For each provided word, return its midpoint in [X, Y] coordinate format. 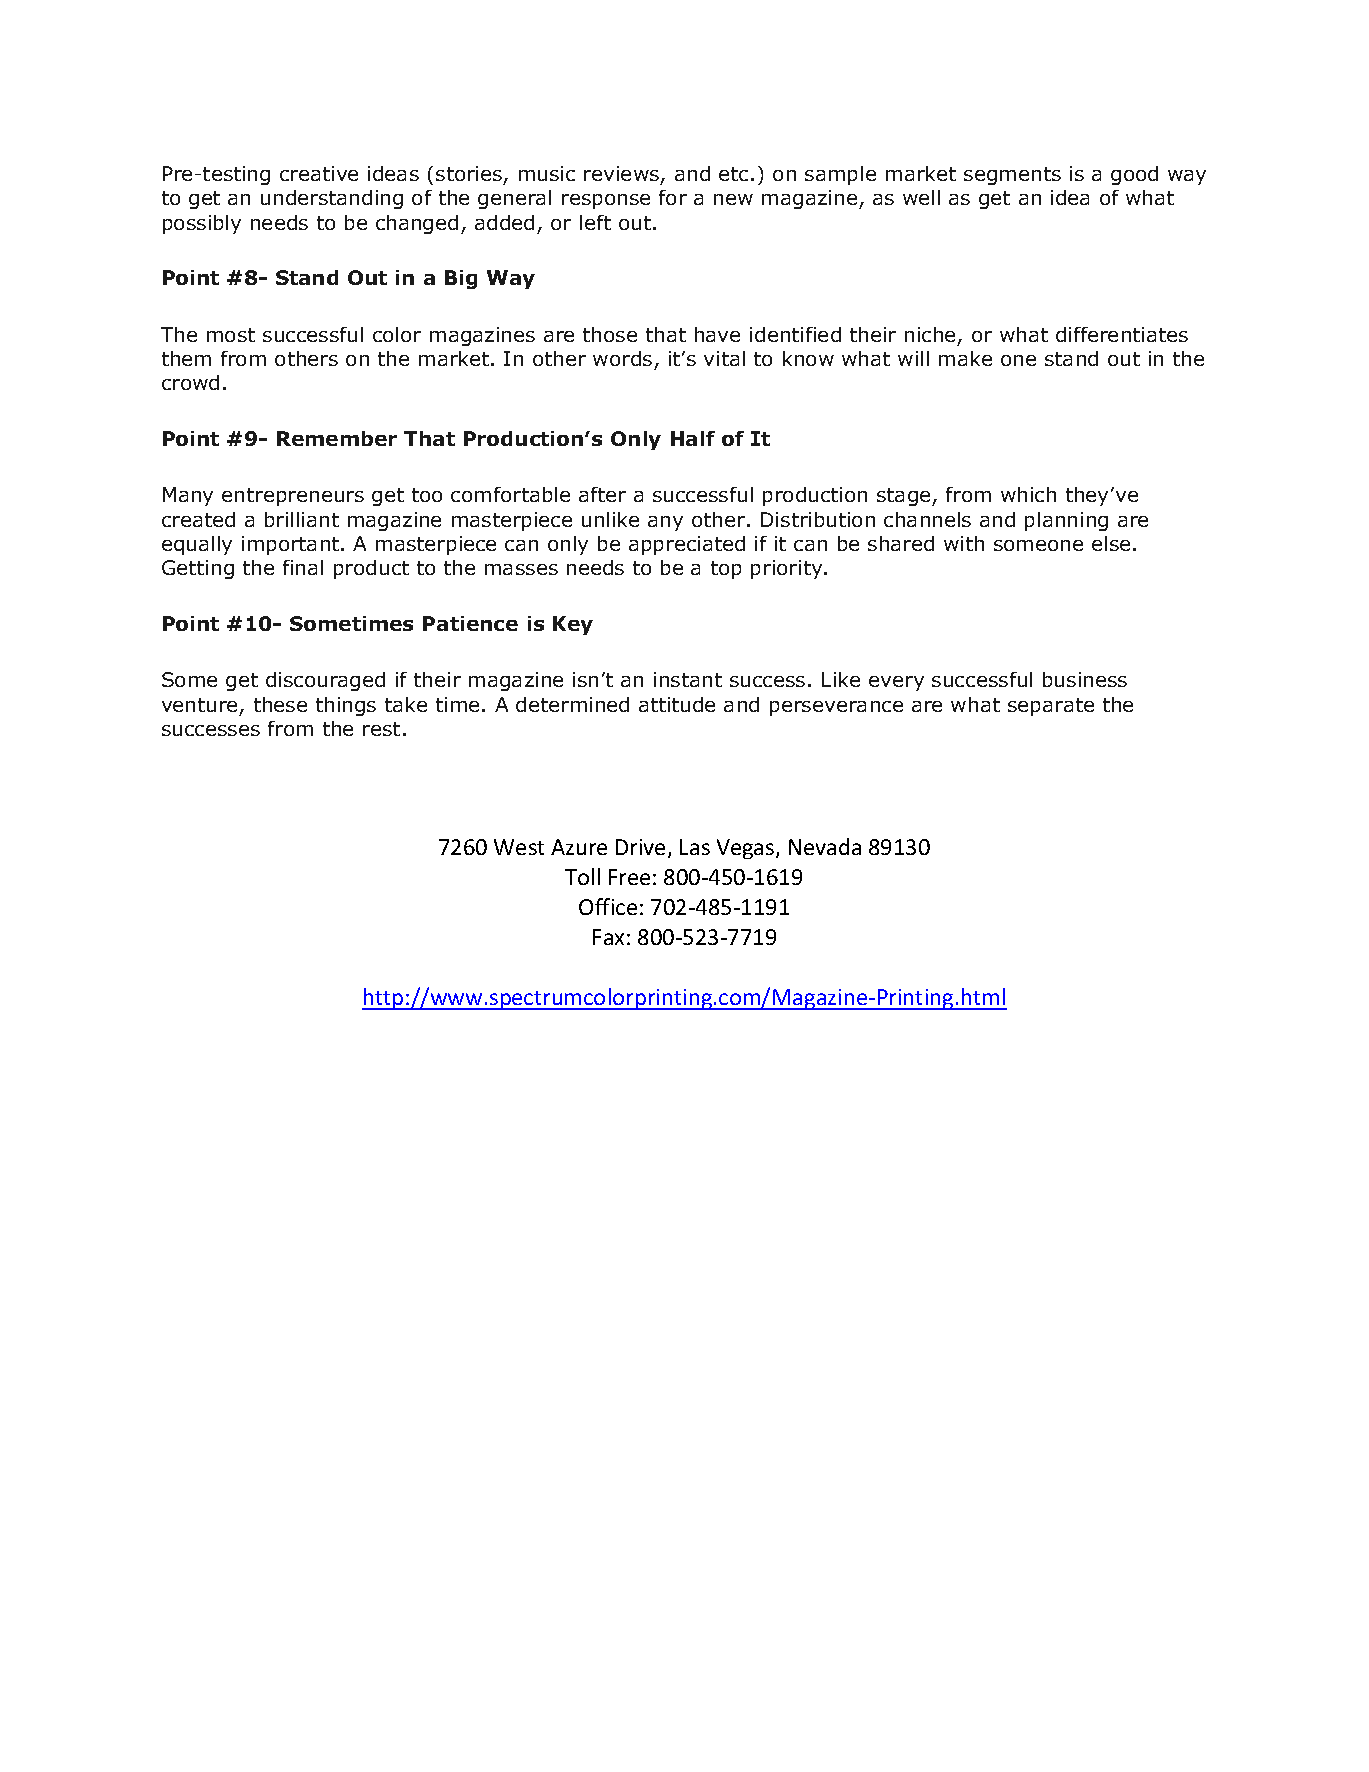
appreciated [687, 545]
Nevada [825, 846]
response [606, 201]
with [964, 543]
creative [319, 173]
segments [1012, 176]
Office [608, 906]
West [519, 847]
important [292, 545]
